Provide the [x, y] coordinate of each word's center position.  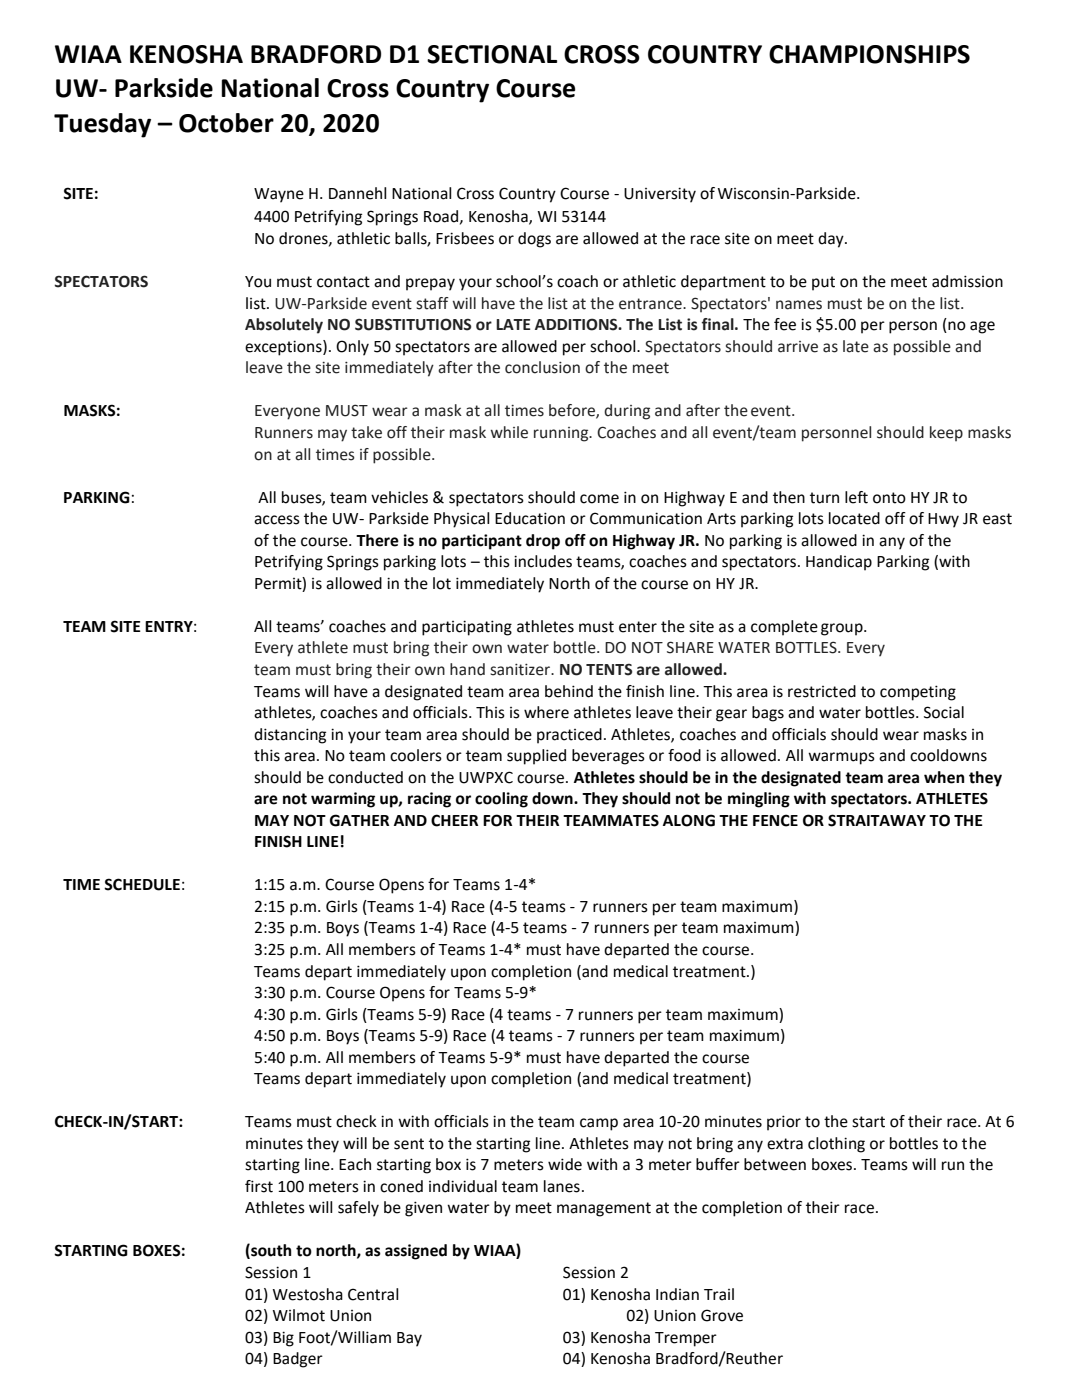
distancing [290, 736]
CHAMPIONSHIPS [869, 54]
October [226, 123]
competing [918, 693]
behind [569, 691]
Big [283, 1339]
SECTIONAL [492, 54]
